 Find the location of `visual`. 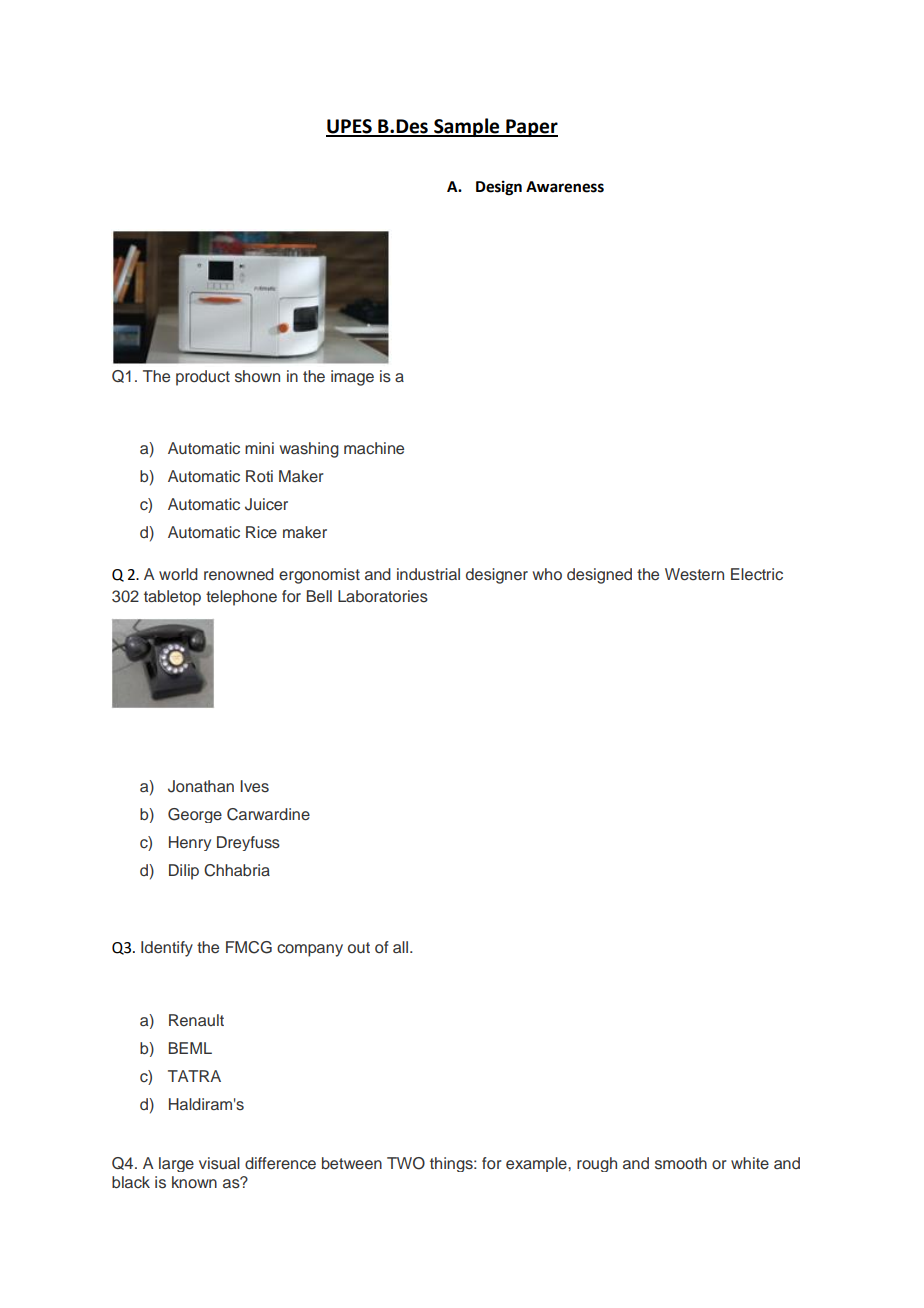

visual is located at coordinates (219, 1163).
